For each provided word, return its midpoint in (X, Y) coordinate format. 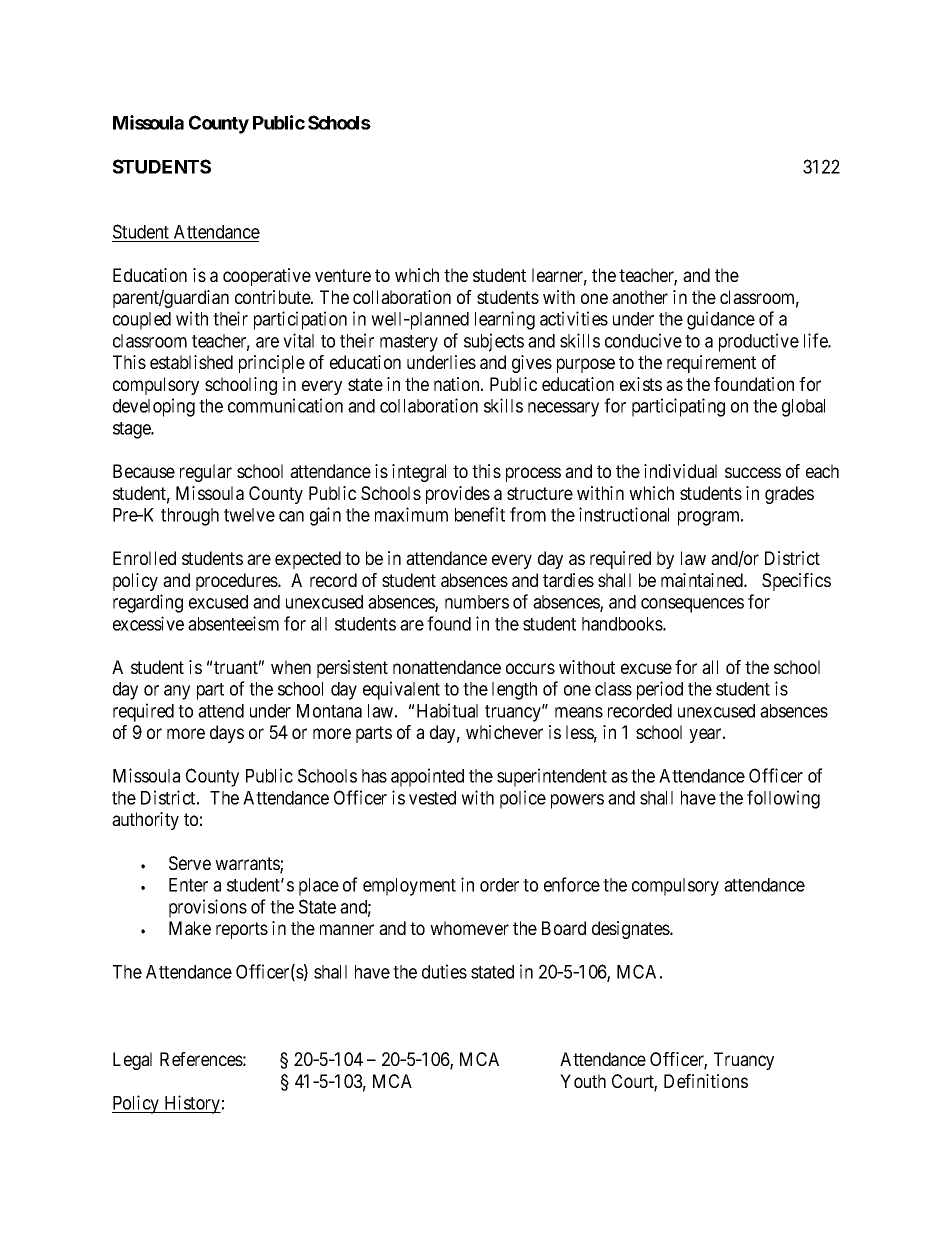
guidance (721, 320)
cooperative (267, 277)
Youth (583, 1081)
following (783, 799)
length (514, 691)
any (177, 692)
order (499, 885)
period (660, 690)
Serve (190, 863)
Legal (132, 1061)
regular (206, 473)
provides (458, 495)
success (753, 472)
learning (505, 320)
